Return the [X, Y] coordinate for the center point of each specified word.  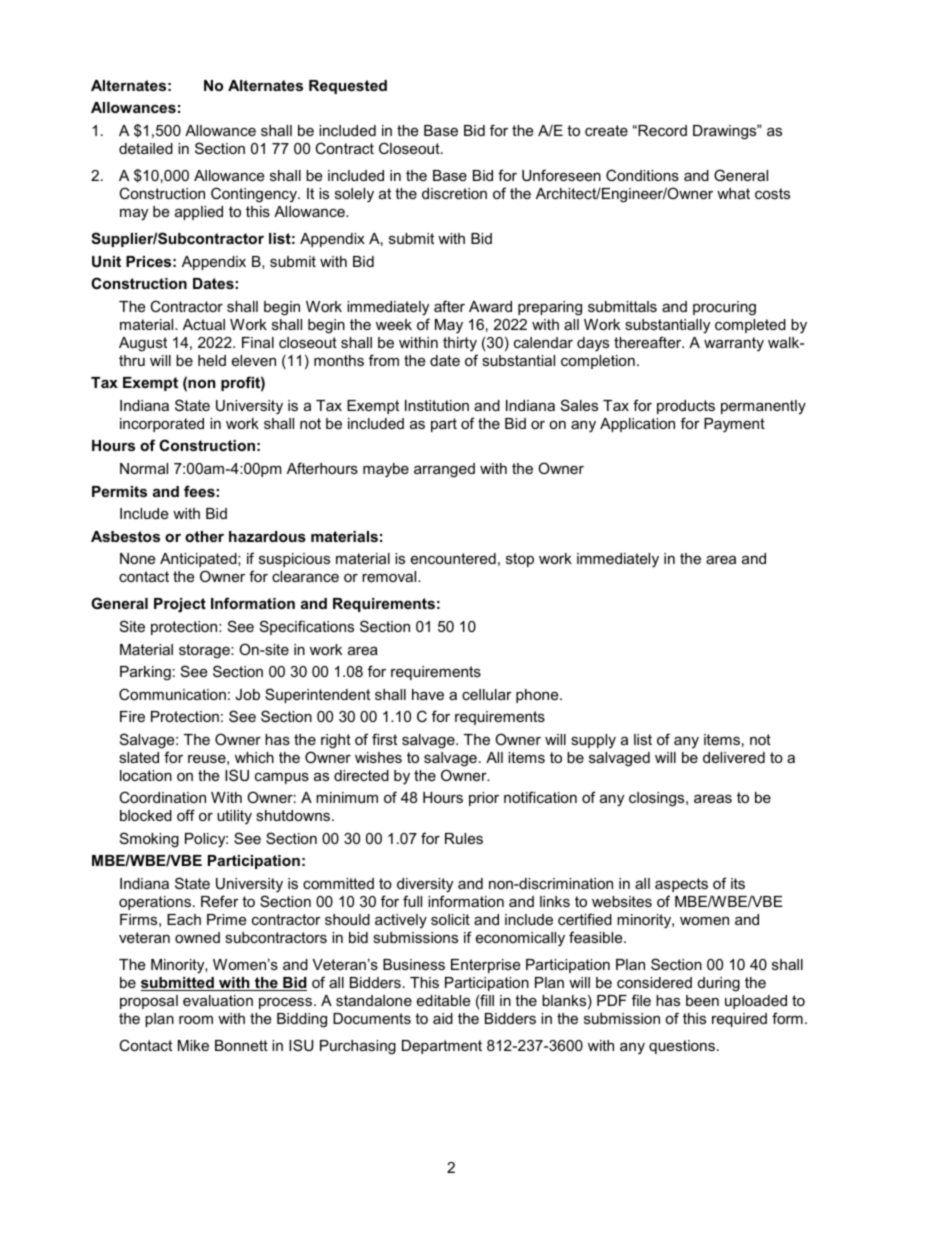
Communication [172, 694]
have [428, 694]
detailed [146, 148]
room [196, 1020]
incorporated [162, 425]
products [686, 407]
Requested [348, 87]
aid [443, 1018]
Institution [437, 405]
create [606, 130]
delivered [734, 757]
